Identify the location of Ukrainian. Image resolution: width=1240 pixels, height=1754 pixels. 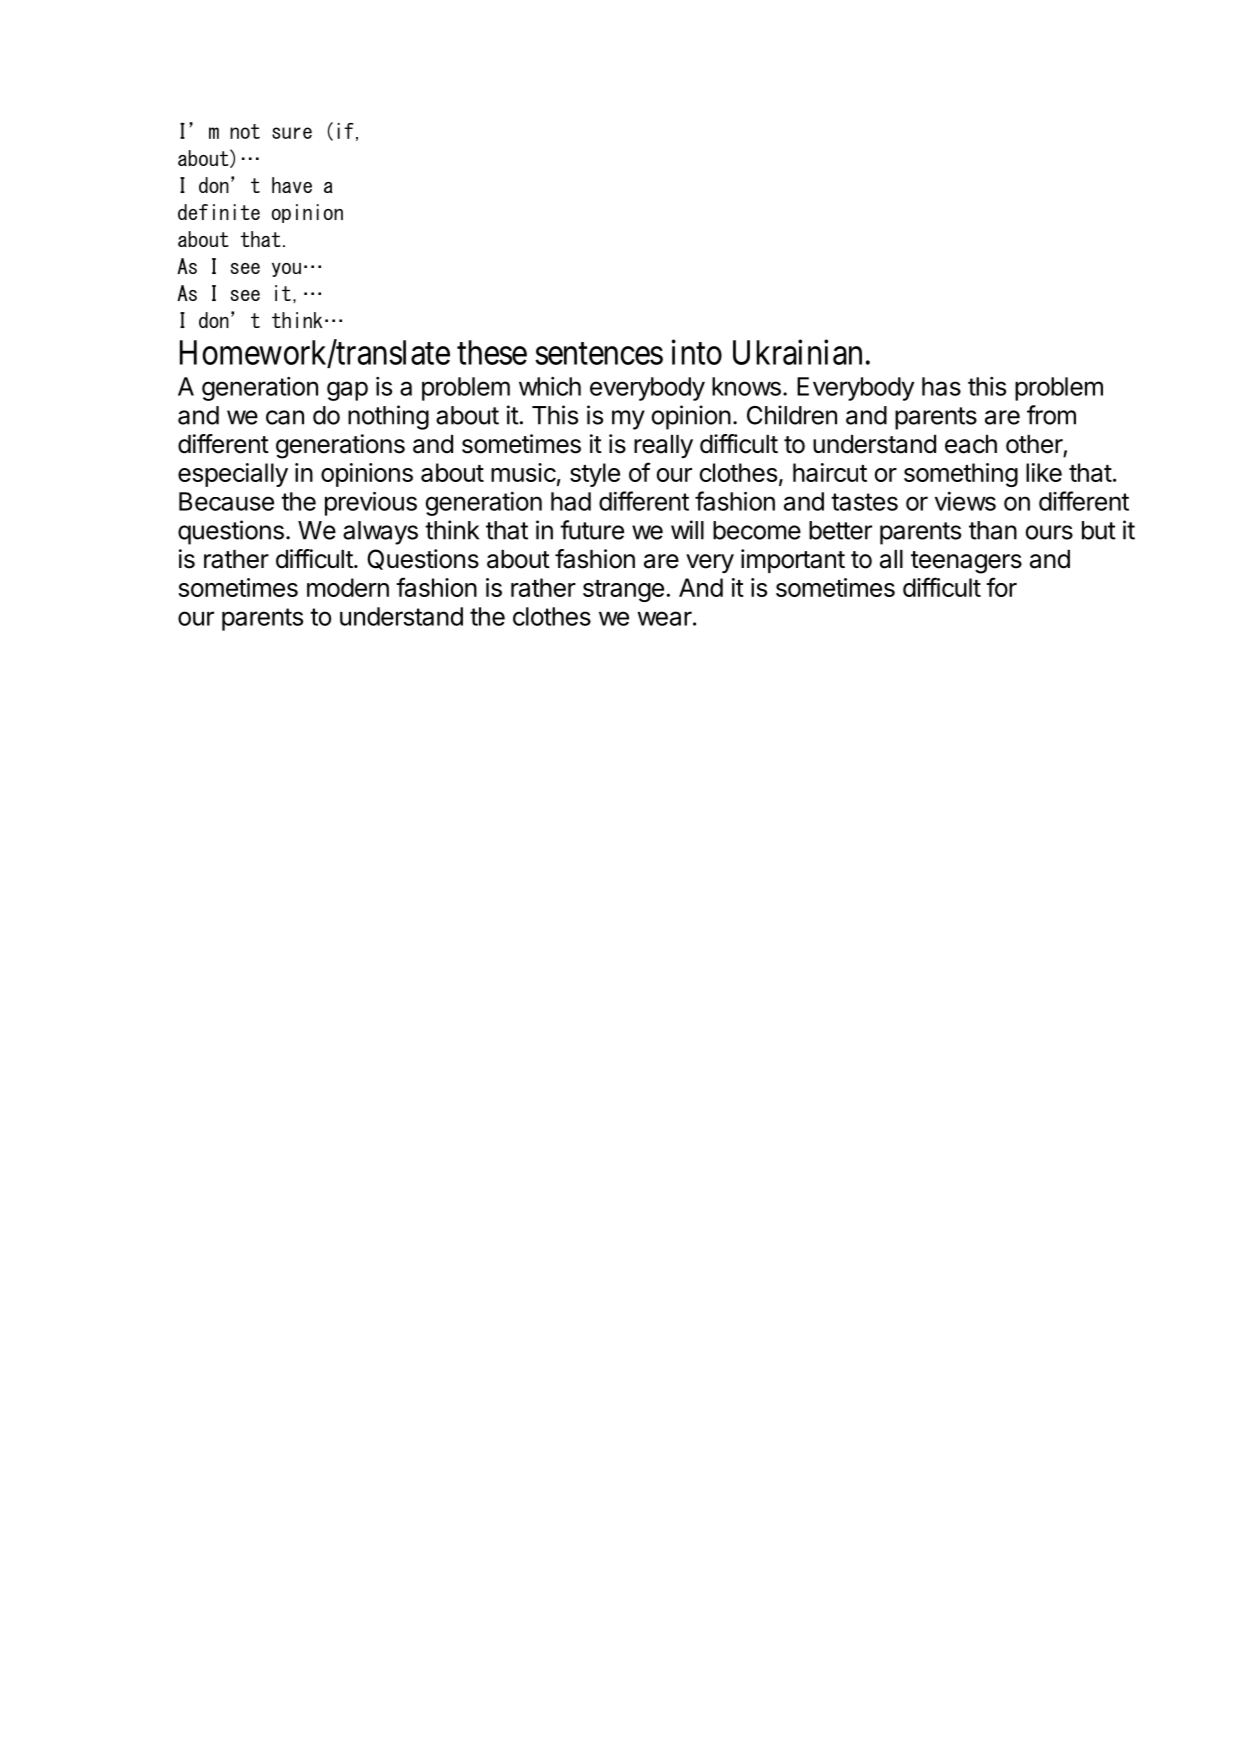
(797, 352).
